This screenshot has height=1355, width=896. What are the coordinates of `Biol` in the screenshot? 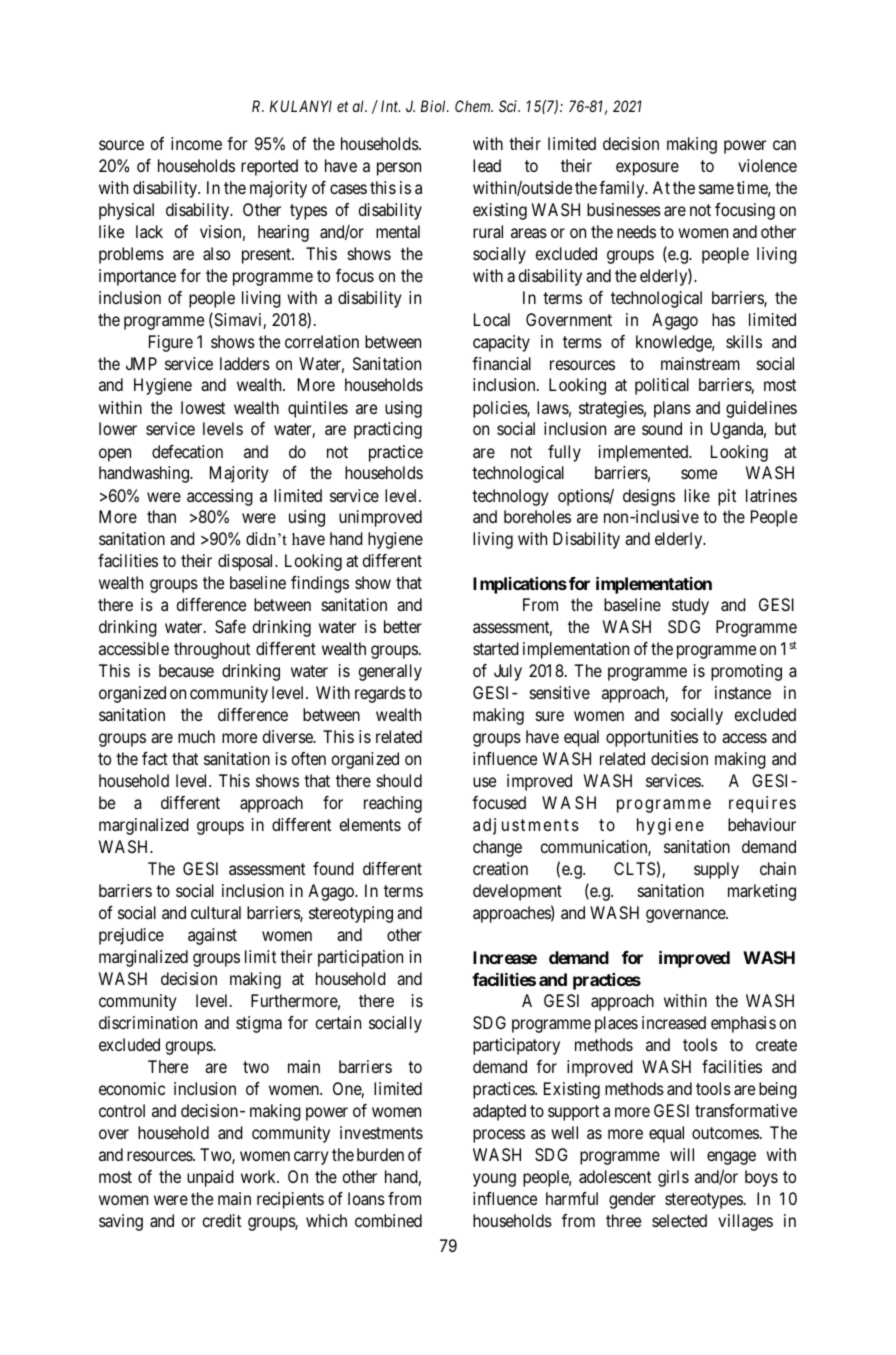 It's located at (435, 106).
